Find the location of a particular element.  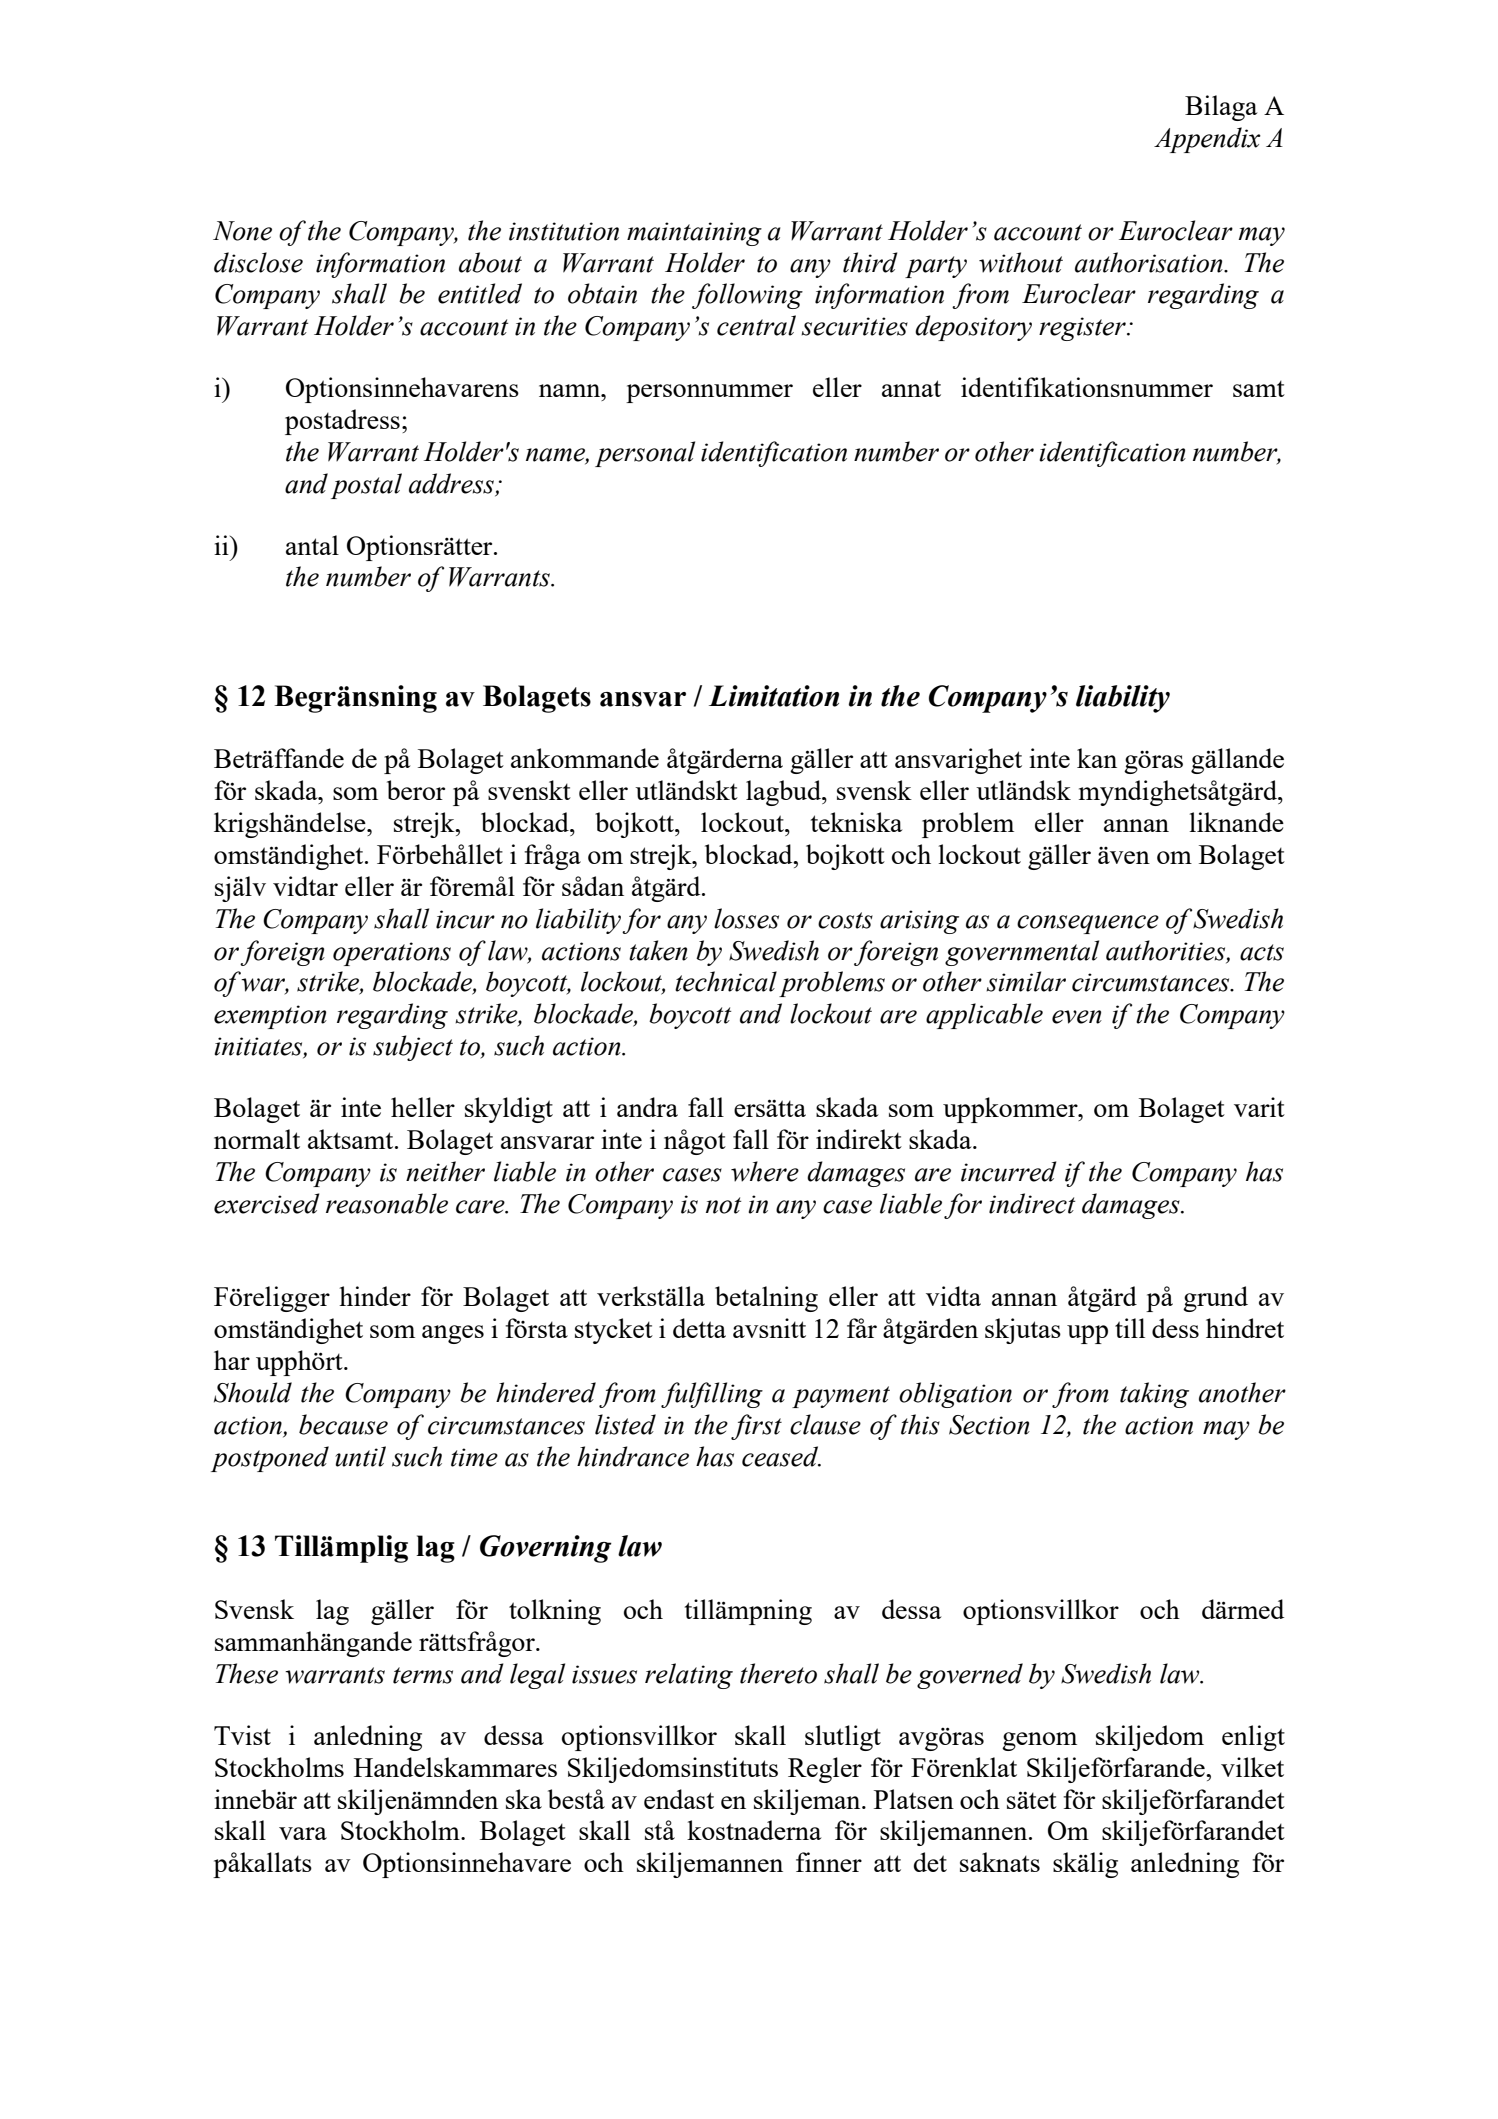

None is located at coordinates (242, 231).
